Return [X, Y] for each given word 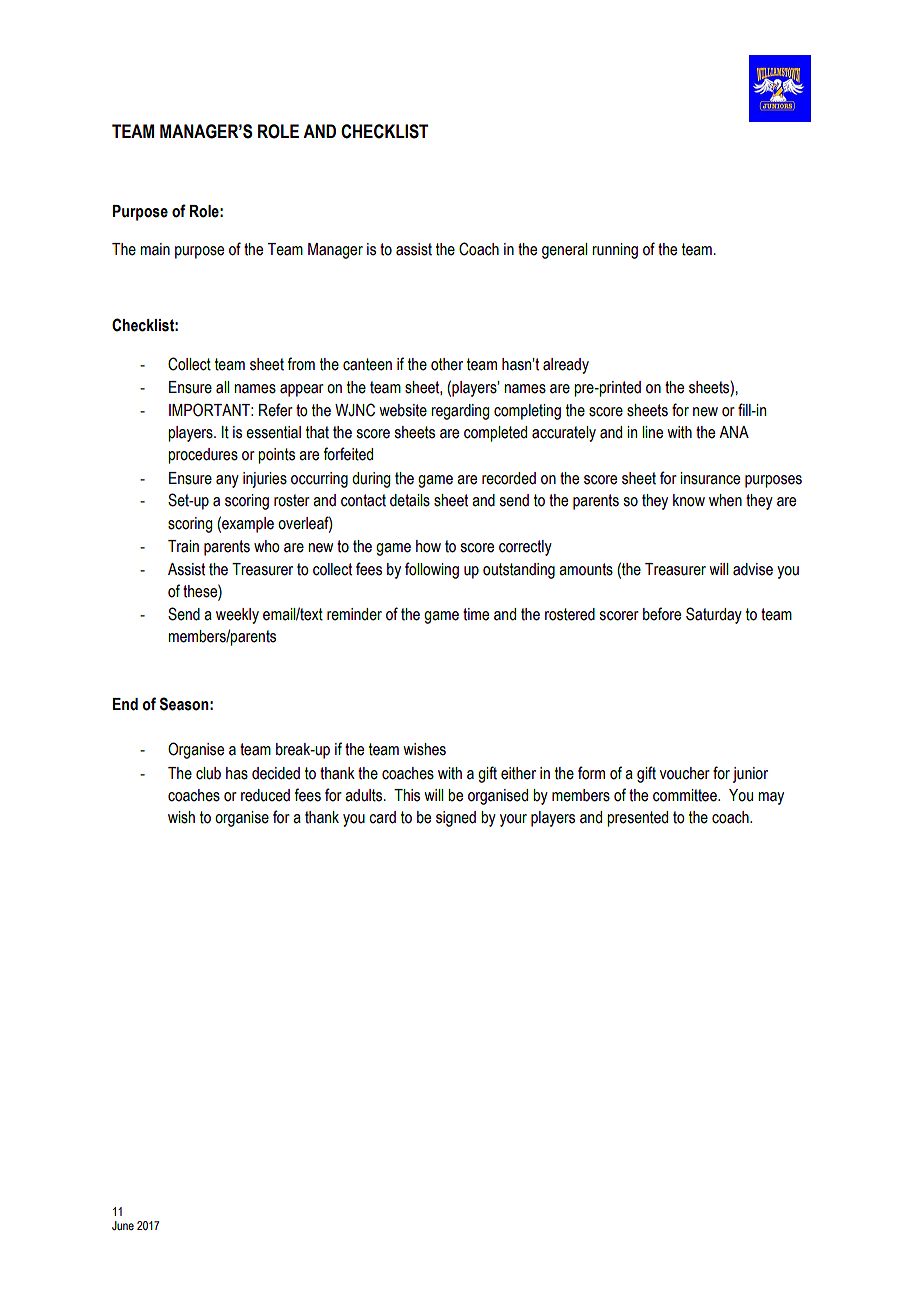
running [615, 251]
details [410, 500]
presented [637, 819]
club [208, 773]
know [689, 500]
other [447, 364]
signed [456, 819]
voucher [685, 773]
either [518, 773]
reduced [265, 795]
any [227, 481]
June [123, 1225]
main [155, 249]
